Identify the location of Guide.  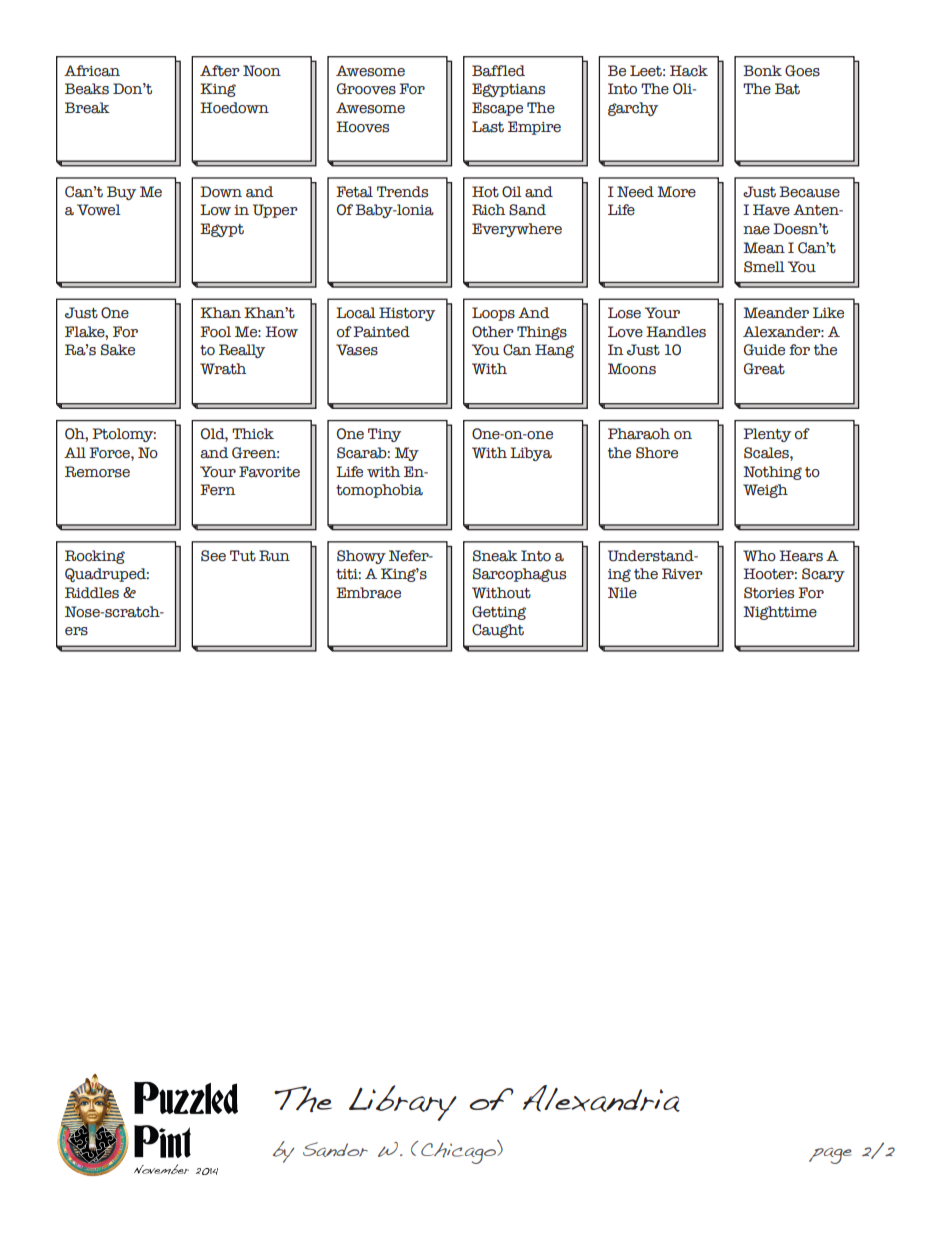
(764, 350).
